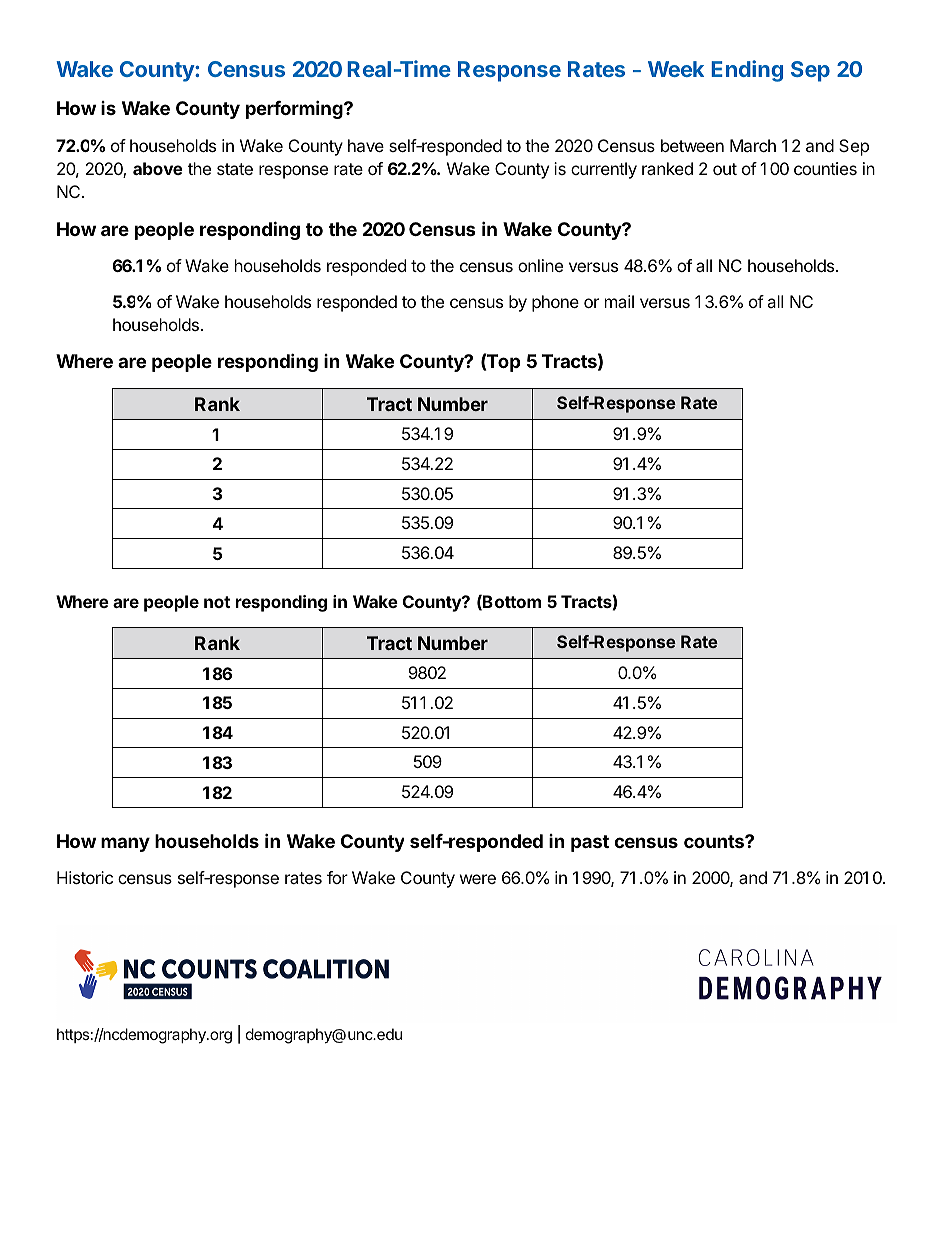 Image resolution: width=952 pixels, height=1233 pixels. Describe the element at coordinates (366, 145) in the page. I see `have` at that location.
